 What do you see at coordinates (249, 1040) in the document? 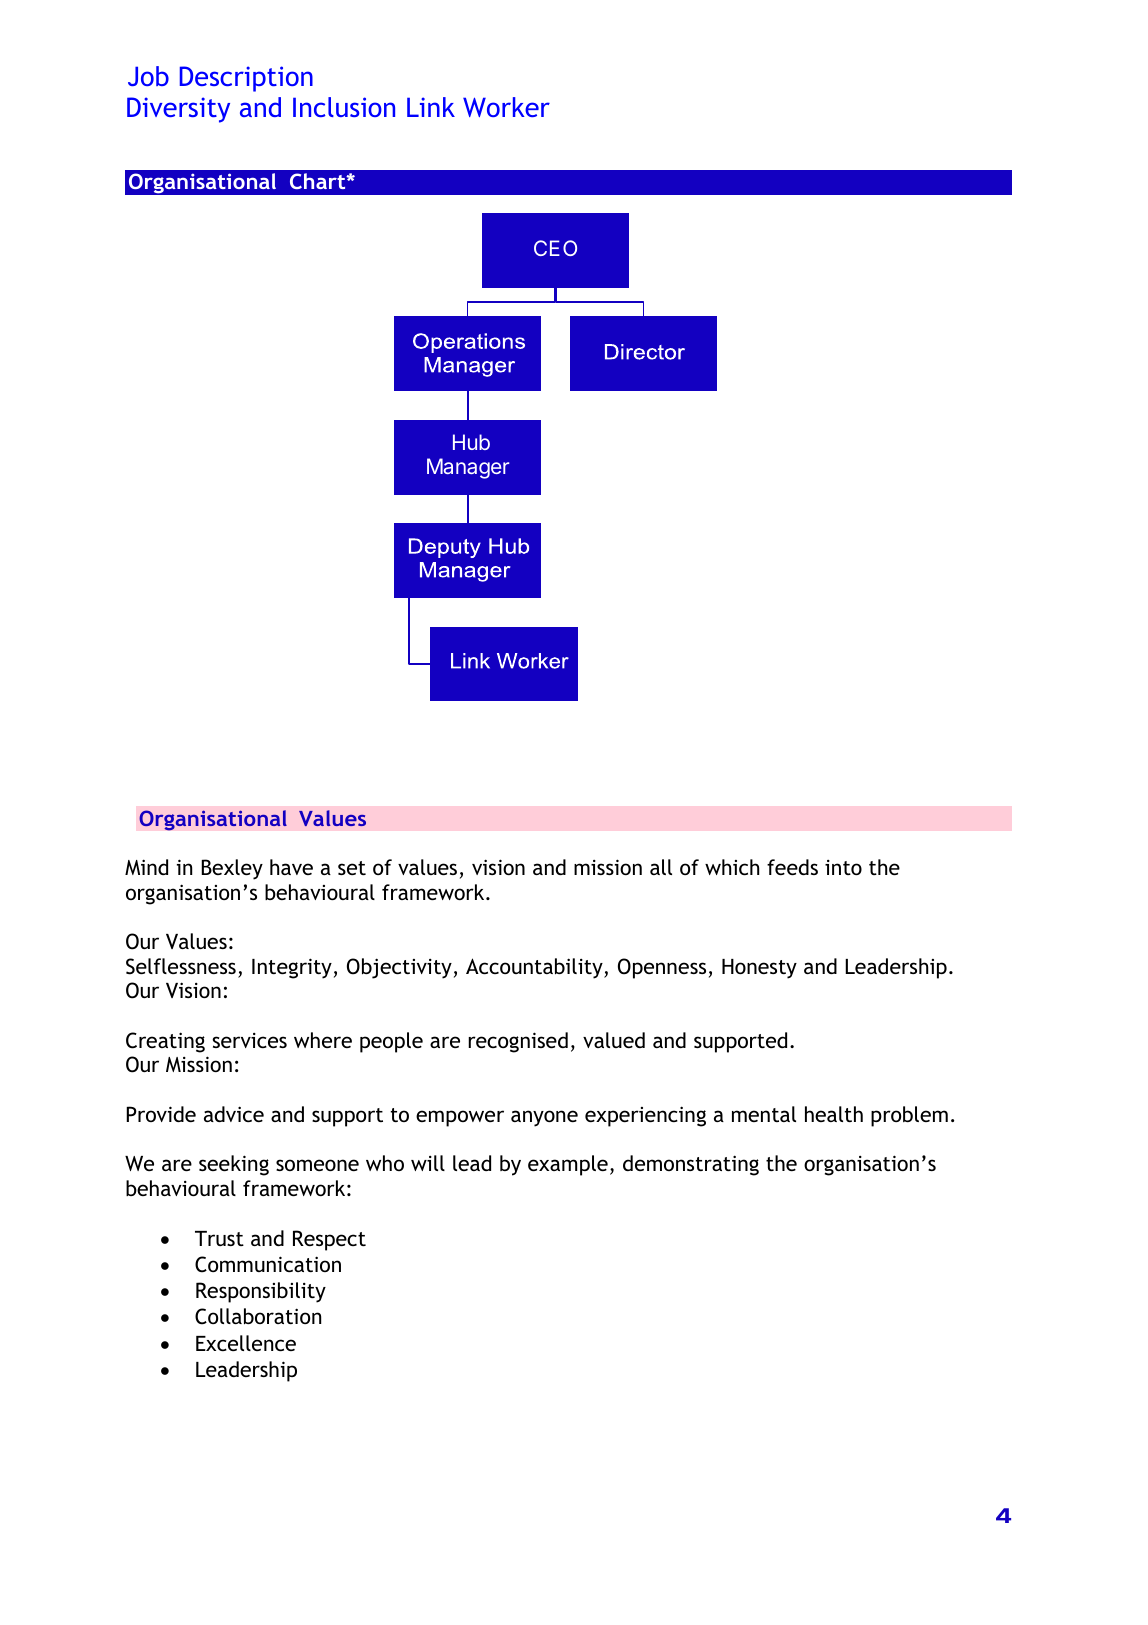
I see `services` at bounding box center [249, 1040].
